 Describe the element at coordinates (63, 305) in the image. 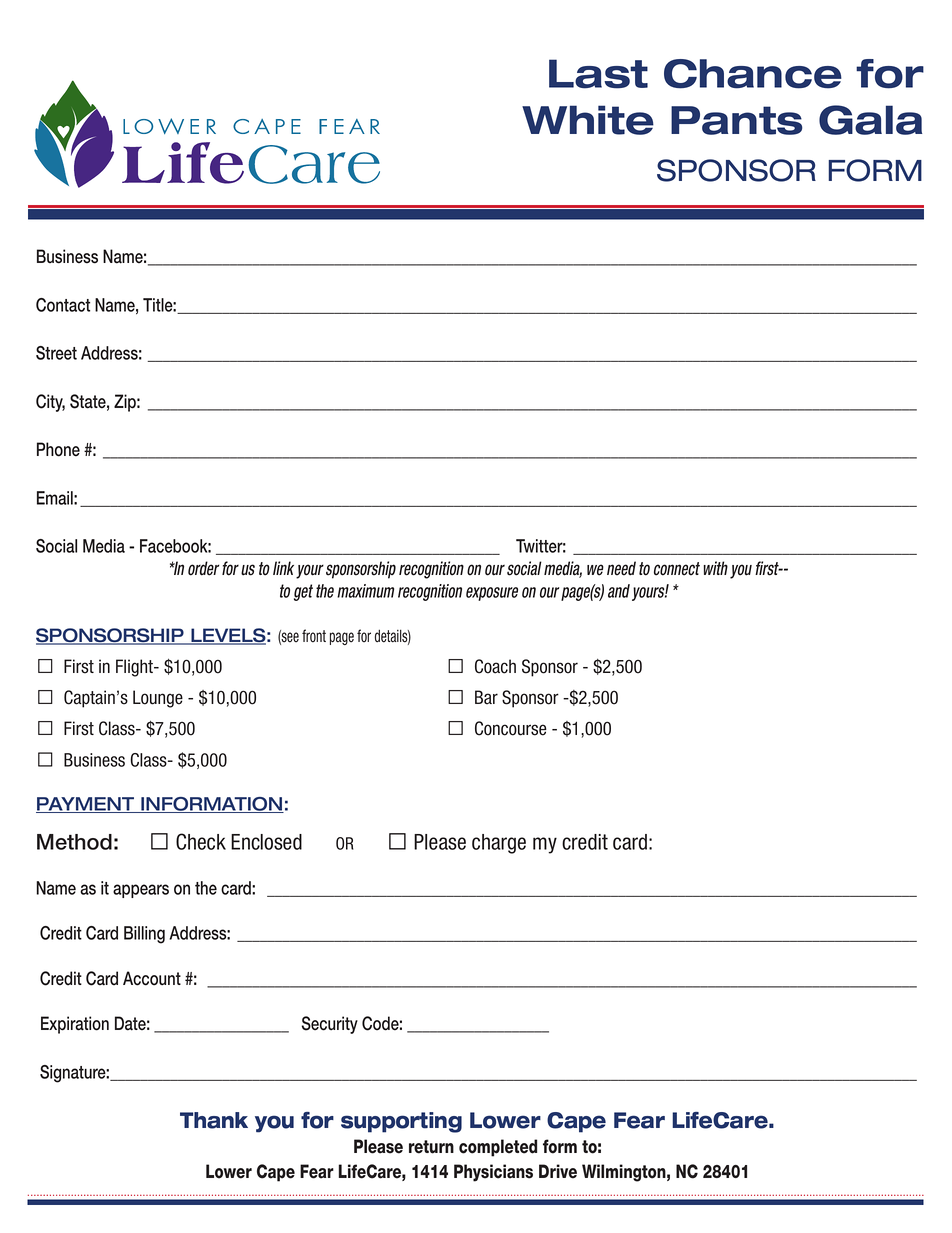

I see `Contact` at that location.
